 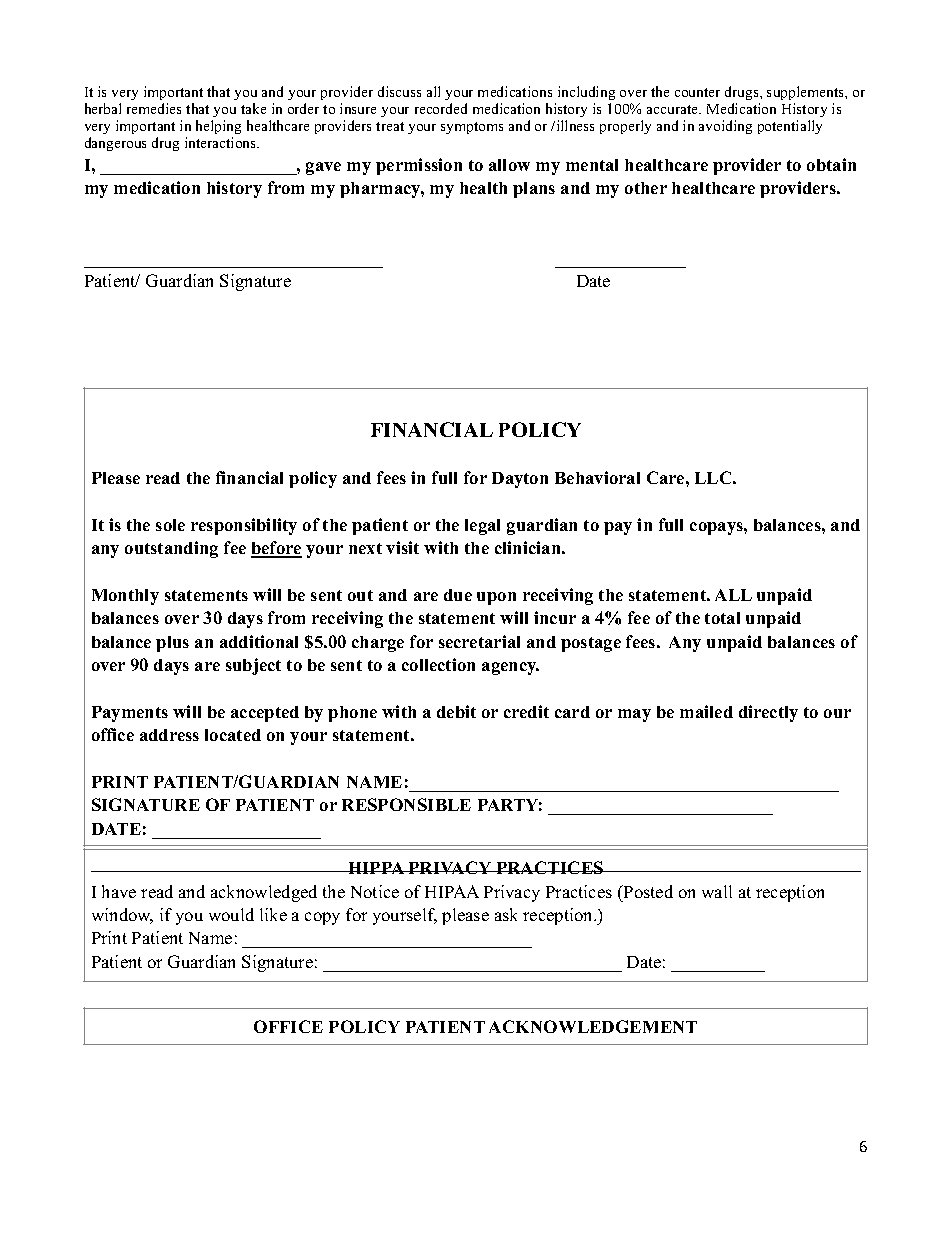 I want to click on ACKNOWLEDGEMENT, so click(x=593, y=1026).
